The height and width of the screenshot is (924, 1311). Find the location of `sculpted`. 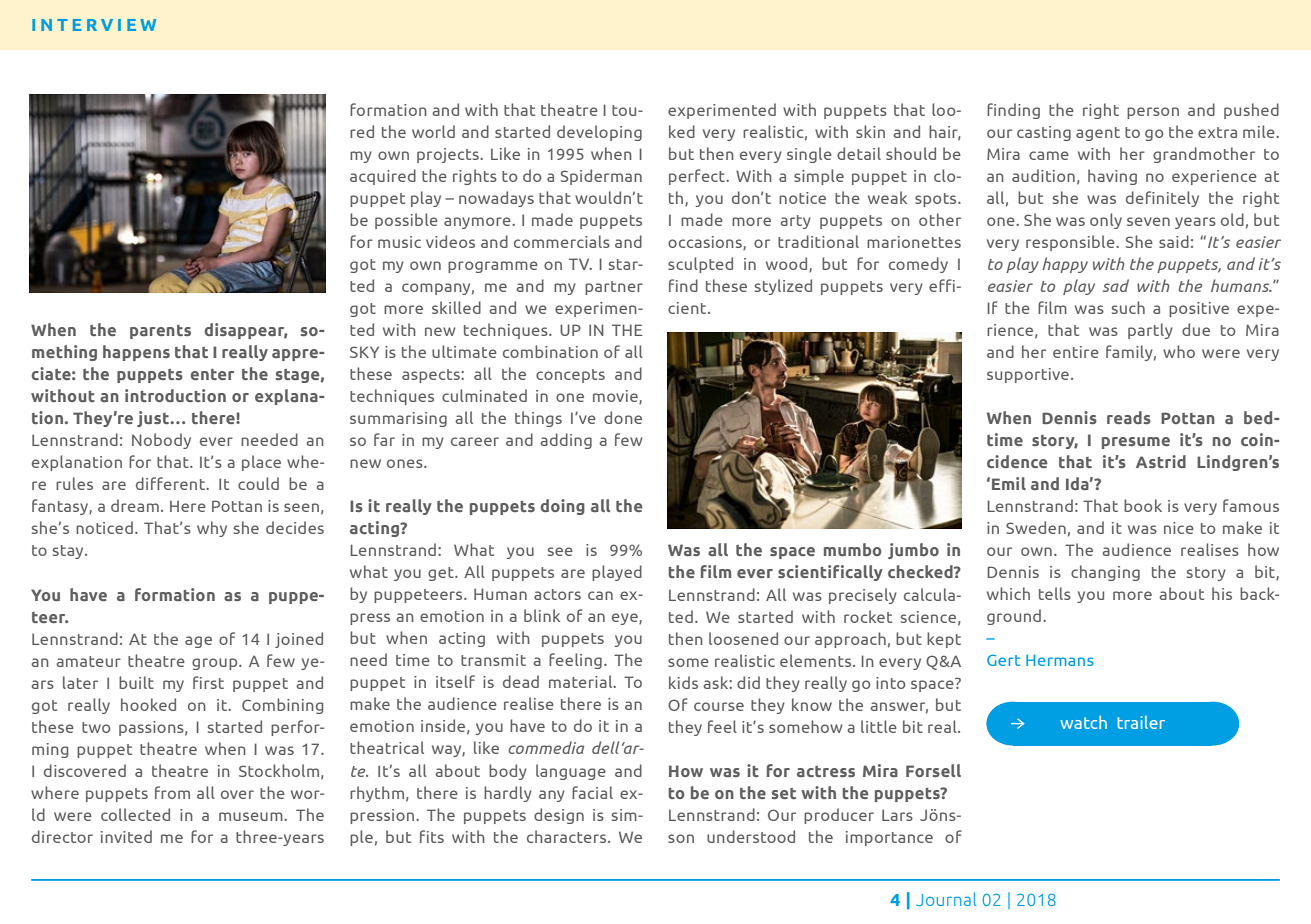

sculpted is located at coordinates (700, 265).
